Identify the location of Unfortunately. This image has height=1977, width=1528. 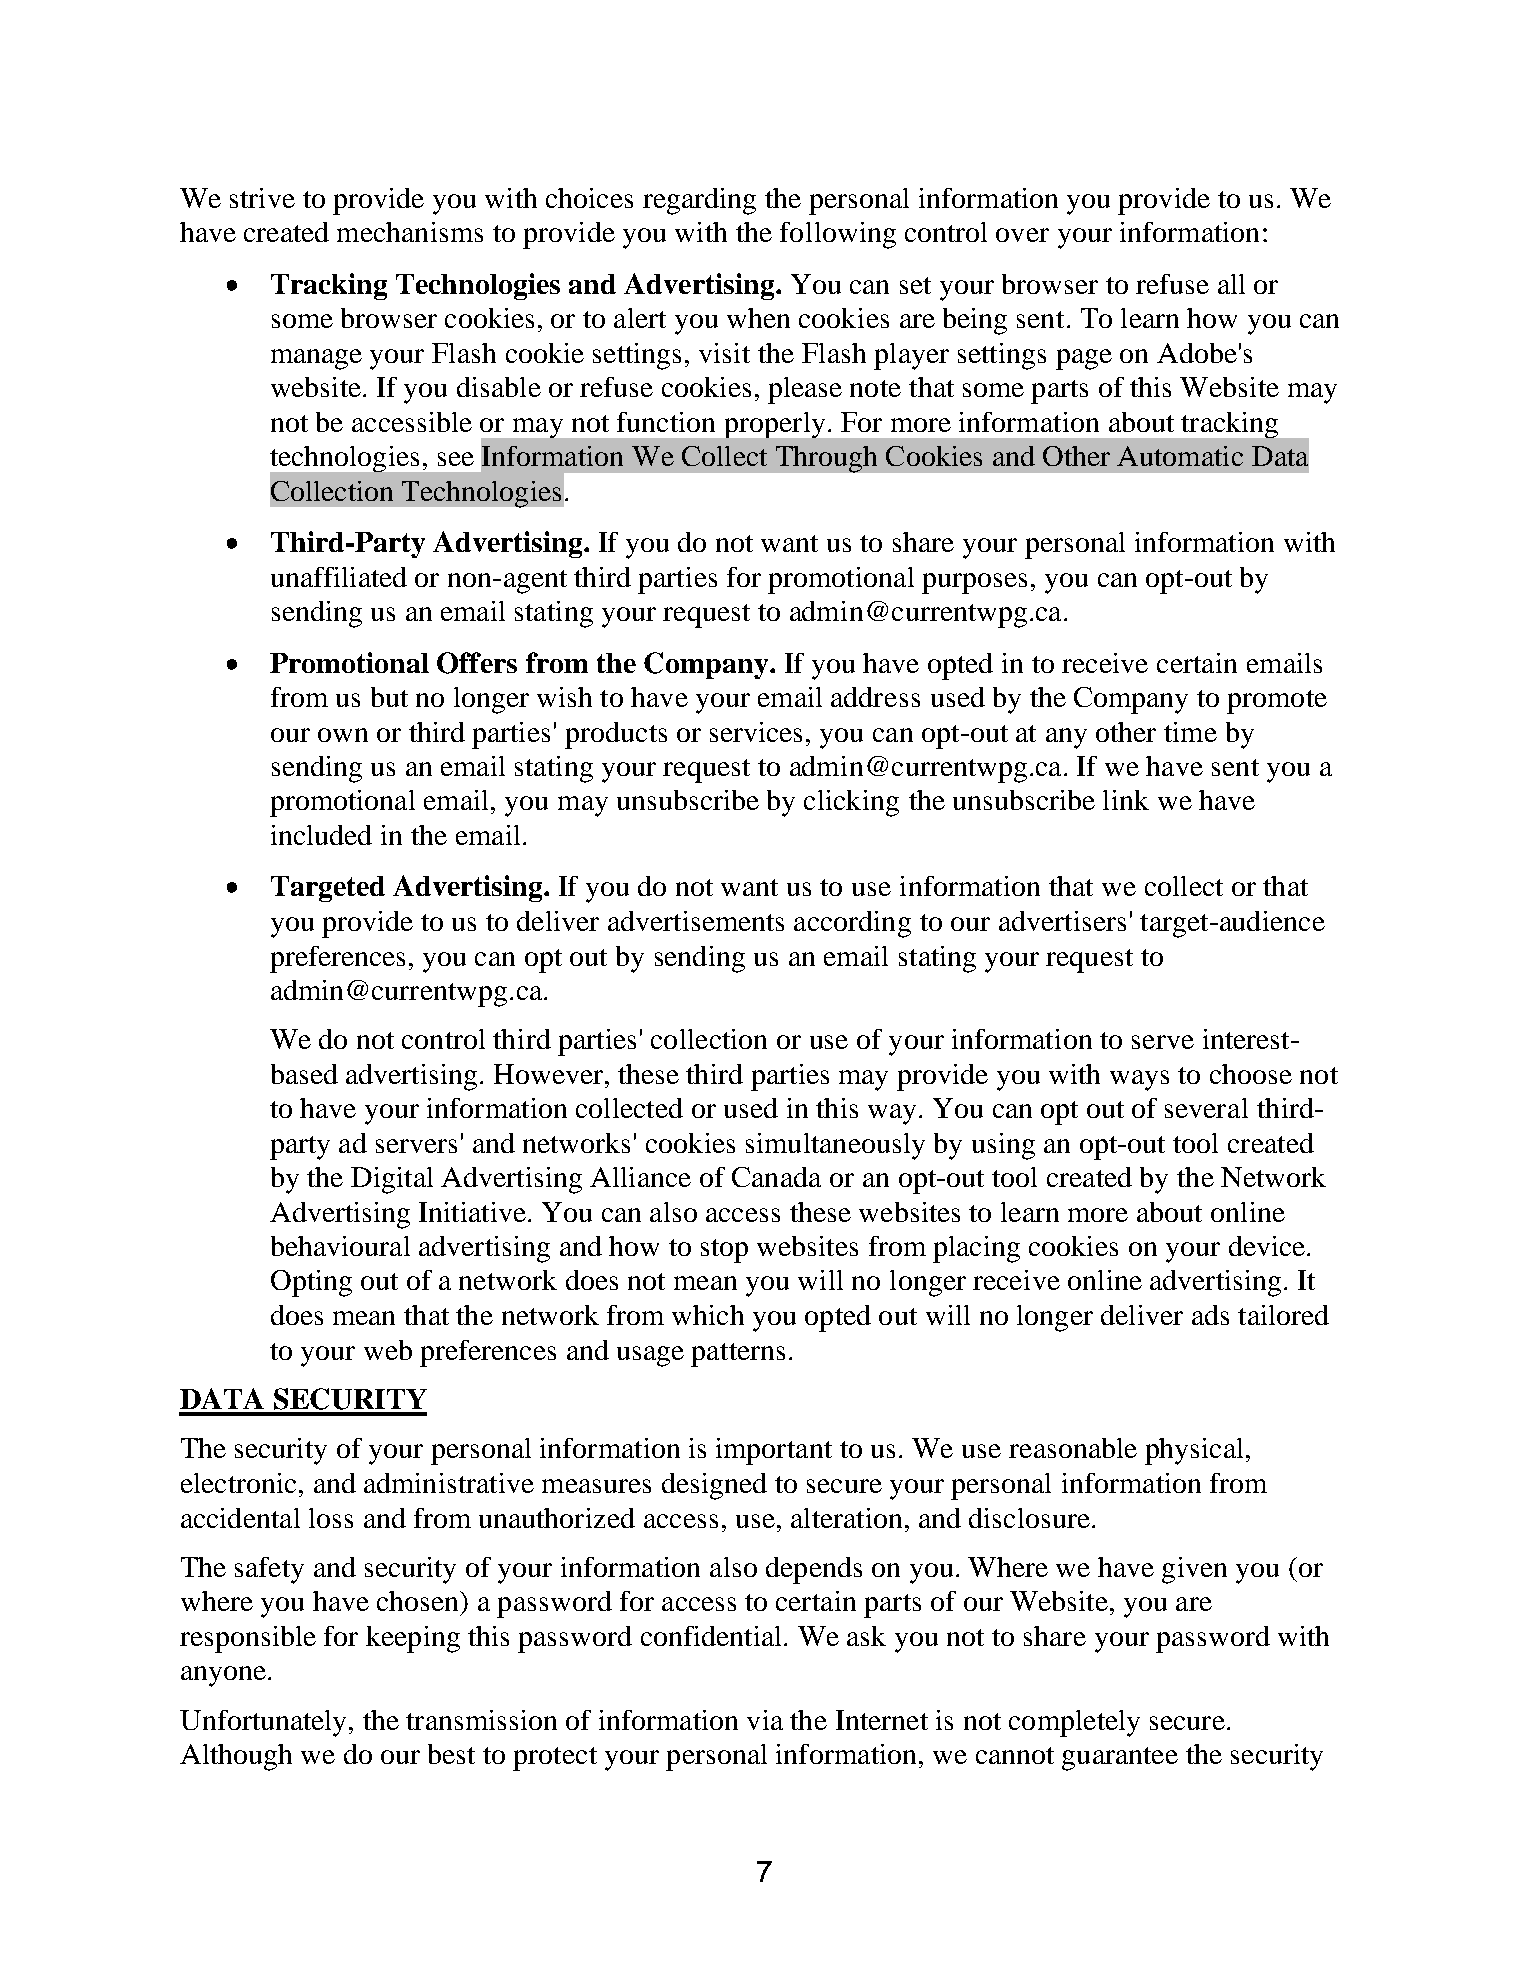
(263, 1723).
